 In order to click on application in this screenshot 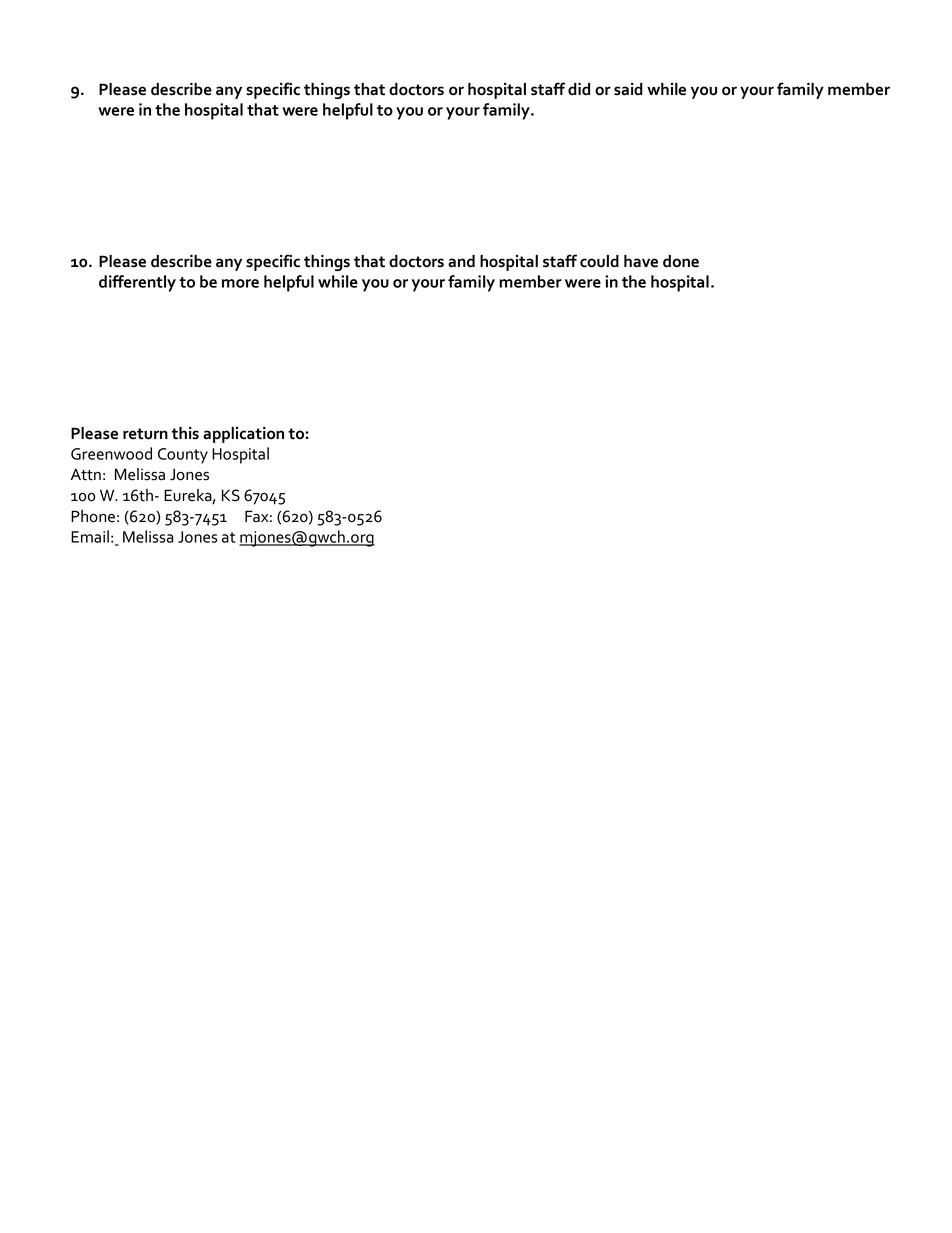, I will do `click(243, 435)`.
